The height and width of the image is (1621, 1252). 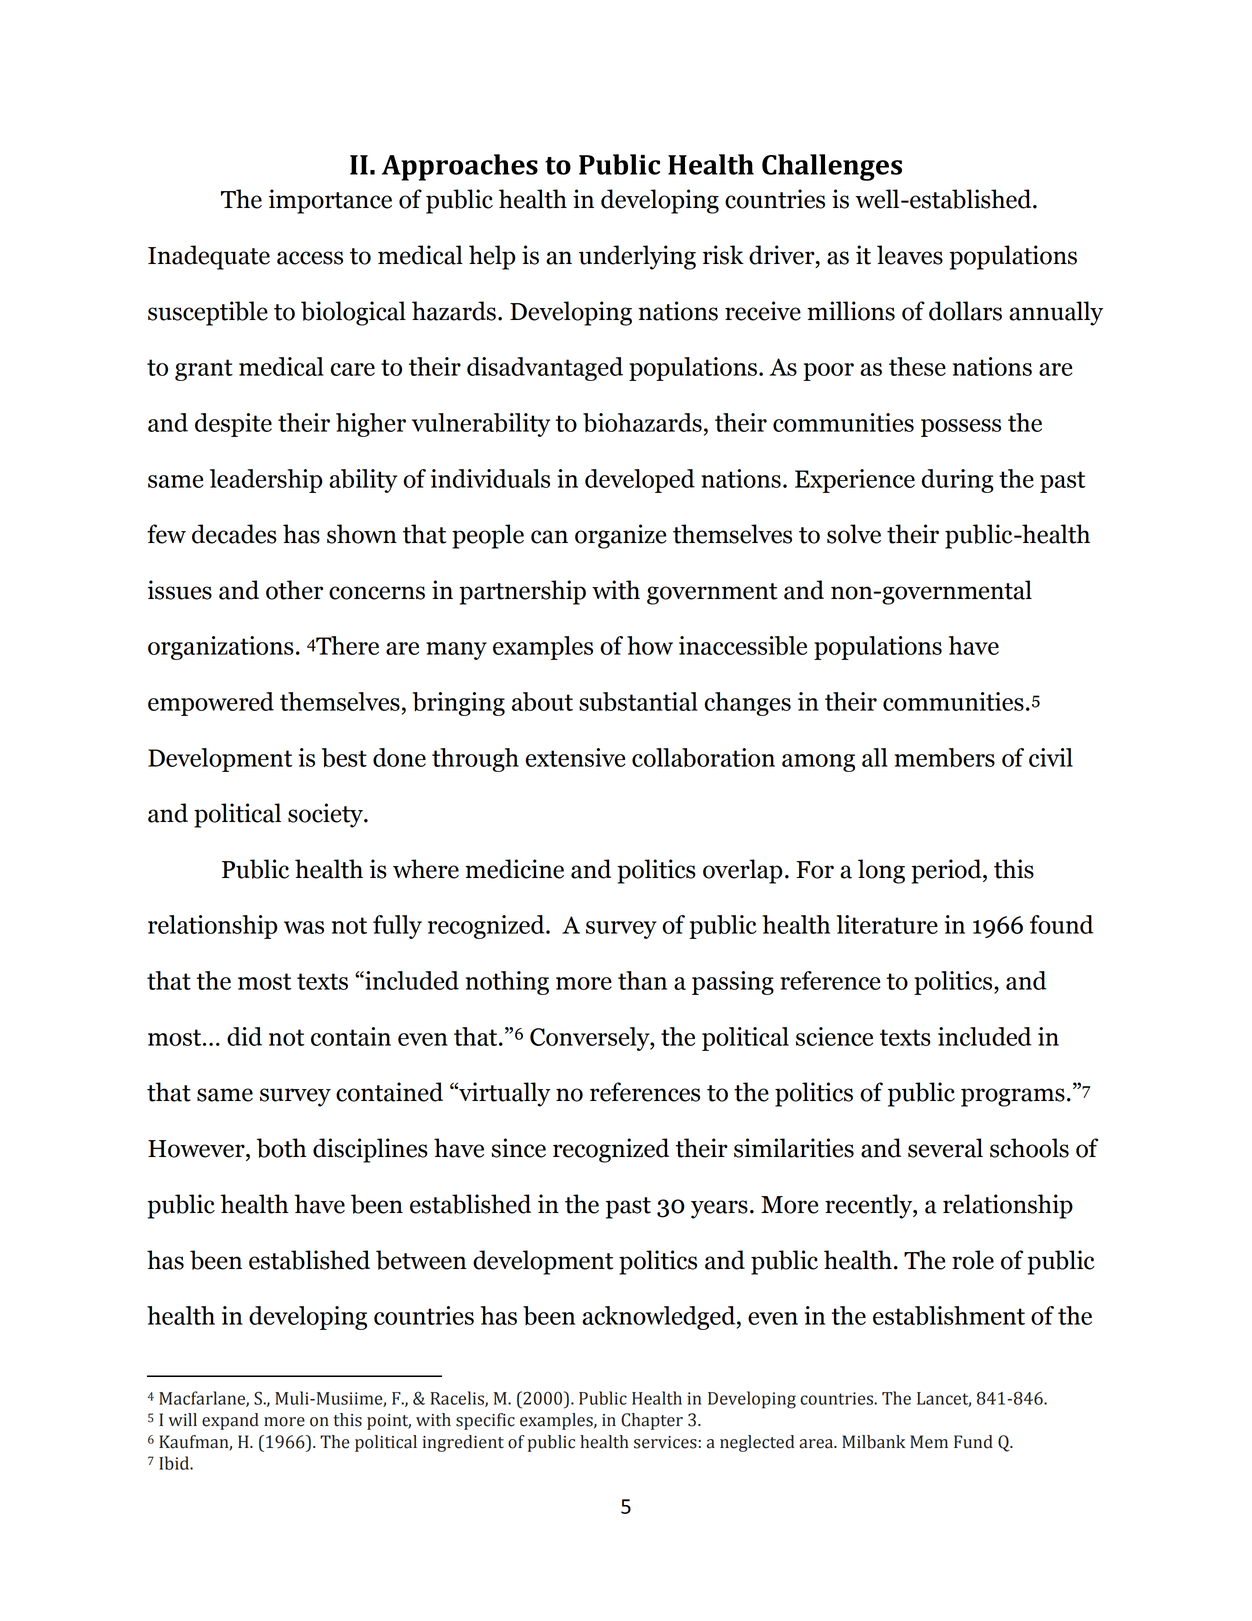 I want to click on importance, so click(x=330, y=201).
